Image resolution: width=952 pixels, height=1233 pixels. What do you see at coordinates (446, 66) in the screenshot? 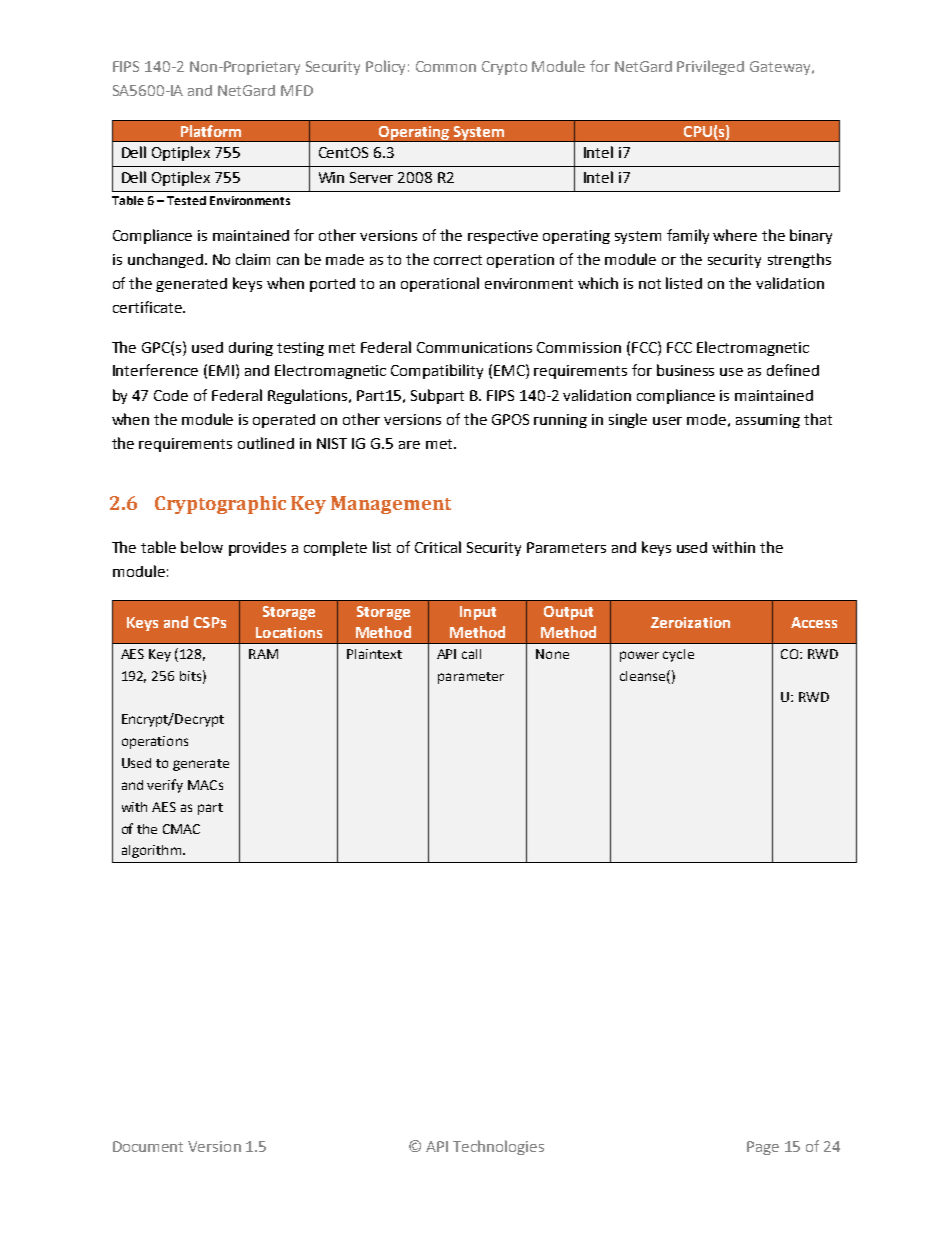
I see `Common` at bounding box center [446, 66].
